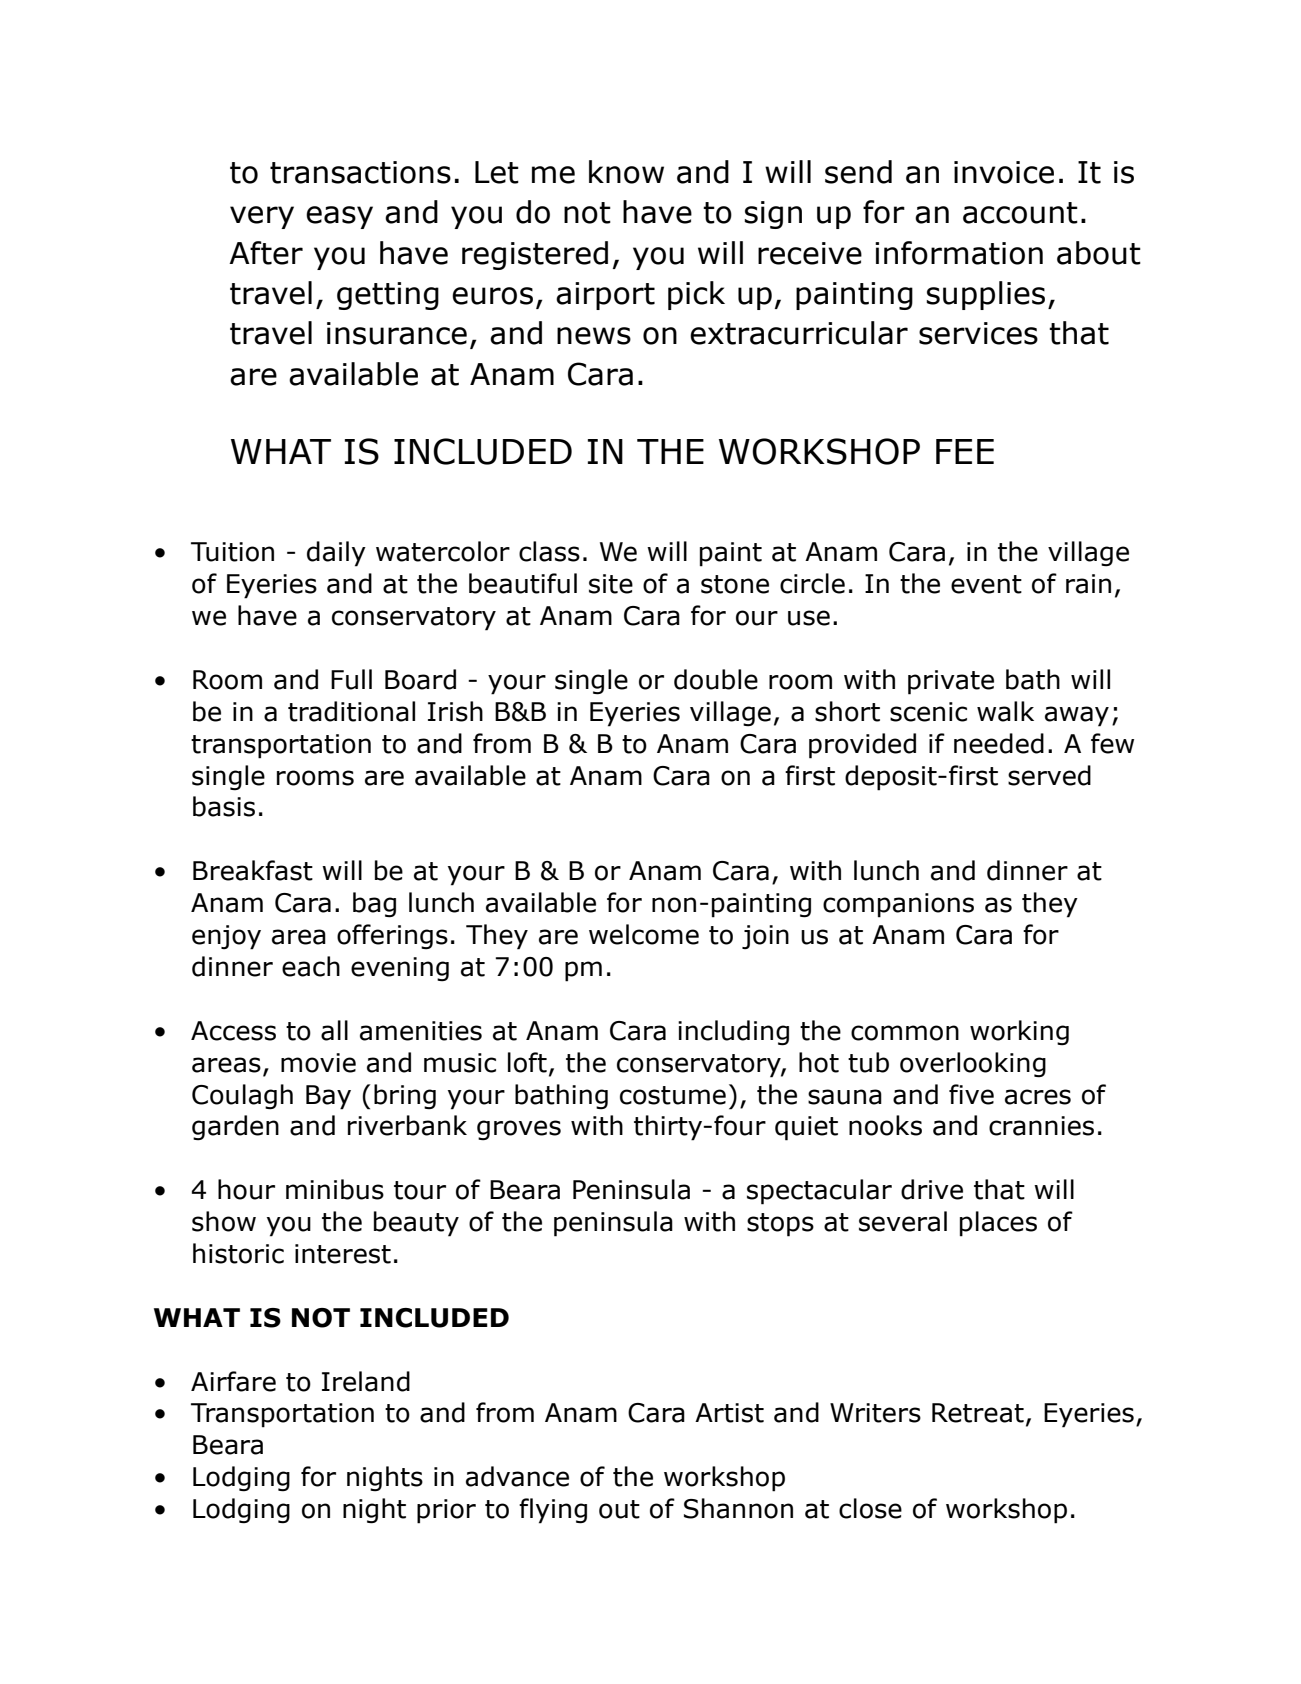 This page has width=1301, height=1684. Describe the element at coordinates (644, 934) in the page. I see `welcome` at that location.
